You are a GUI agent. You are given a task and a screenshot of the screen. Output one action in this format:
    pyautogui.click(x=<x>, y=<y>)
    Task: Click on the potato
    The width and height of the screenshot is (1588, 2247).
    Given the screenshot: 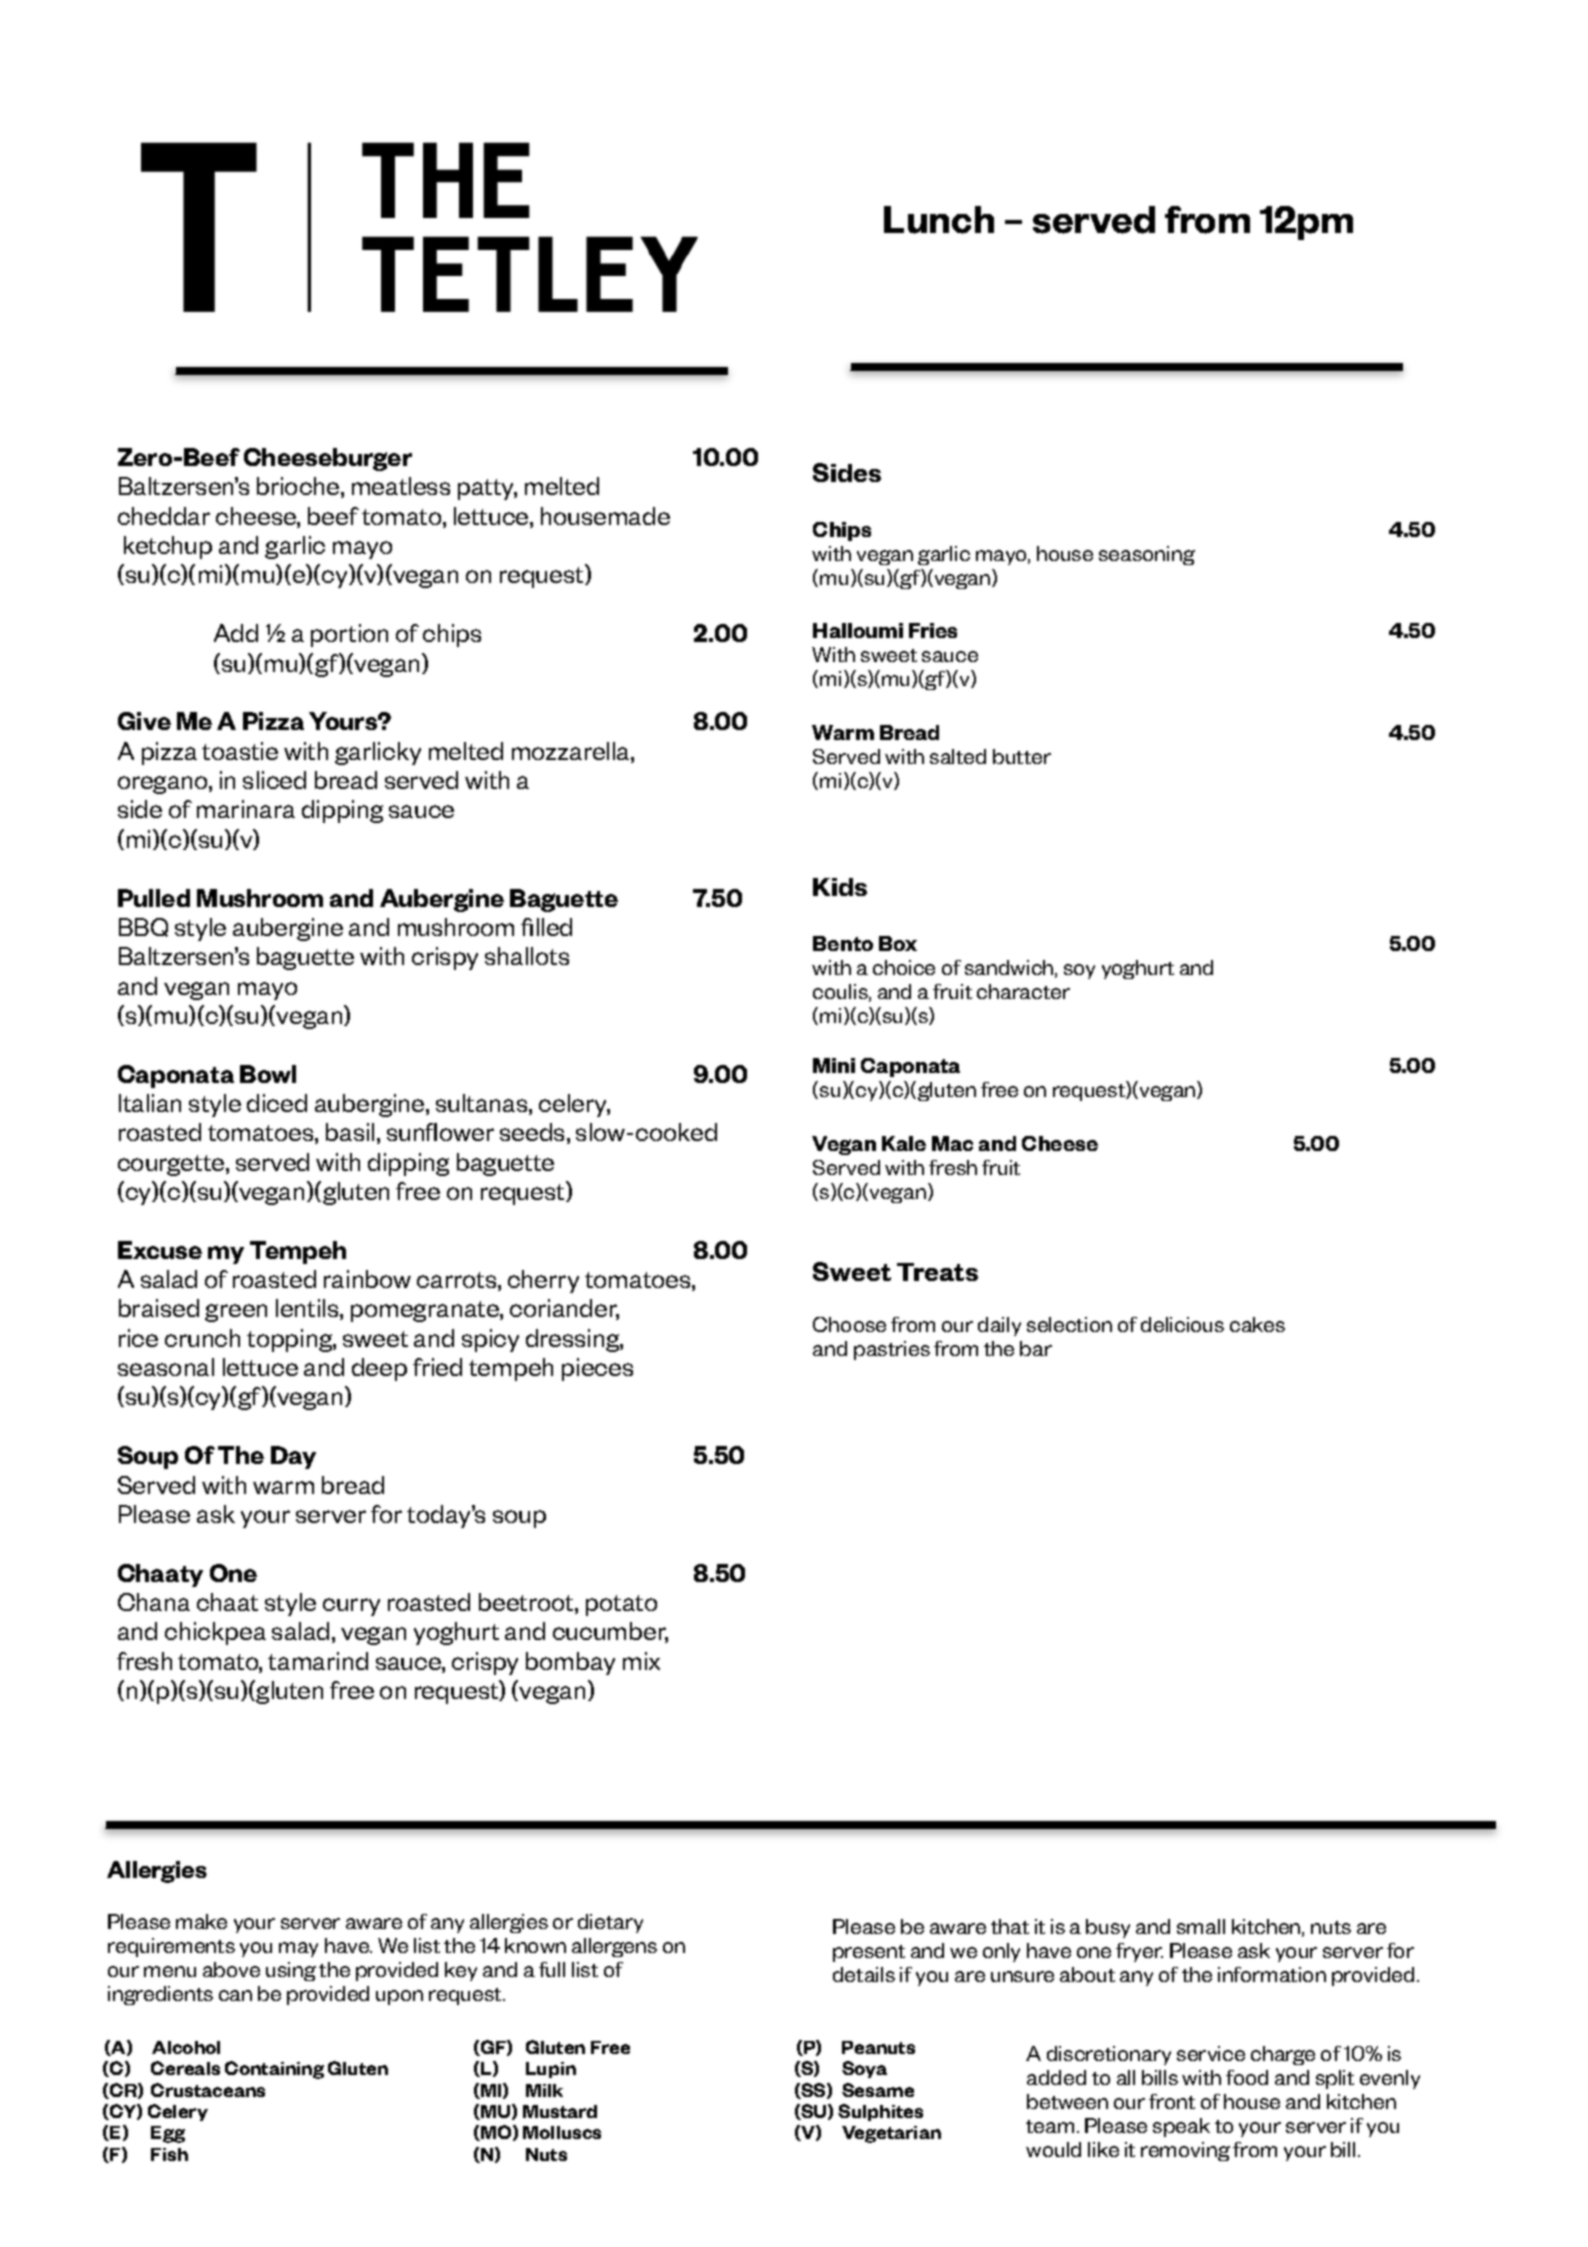 What is the action you would take?
    pyautogui.click(x=621, y=1605)
